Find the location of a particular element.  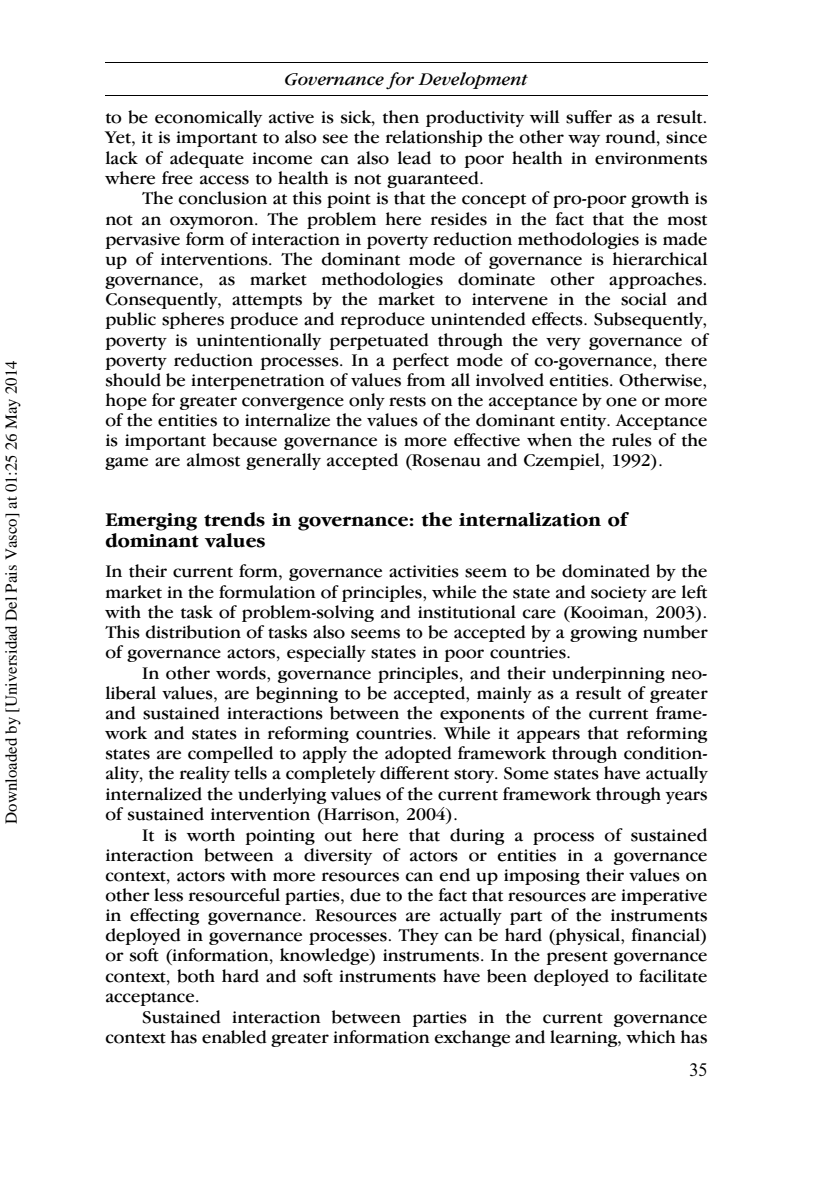

hope is located at coordinates (126, 401).
